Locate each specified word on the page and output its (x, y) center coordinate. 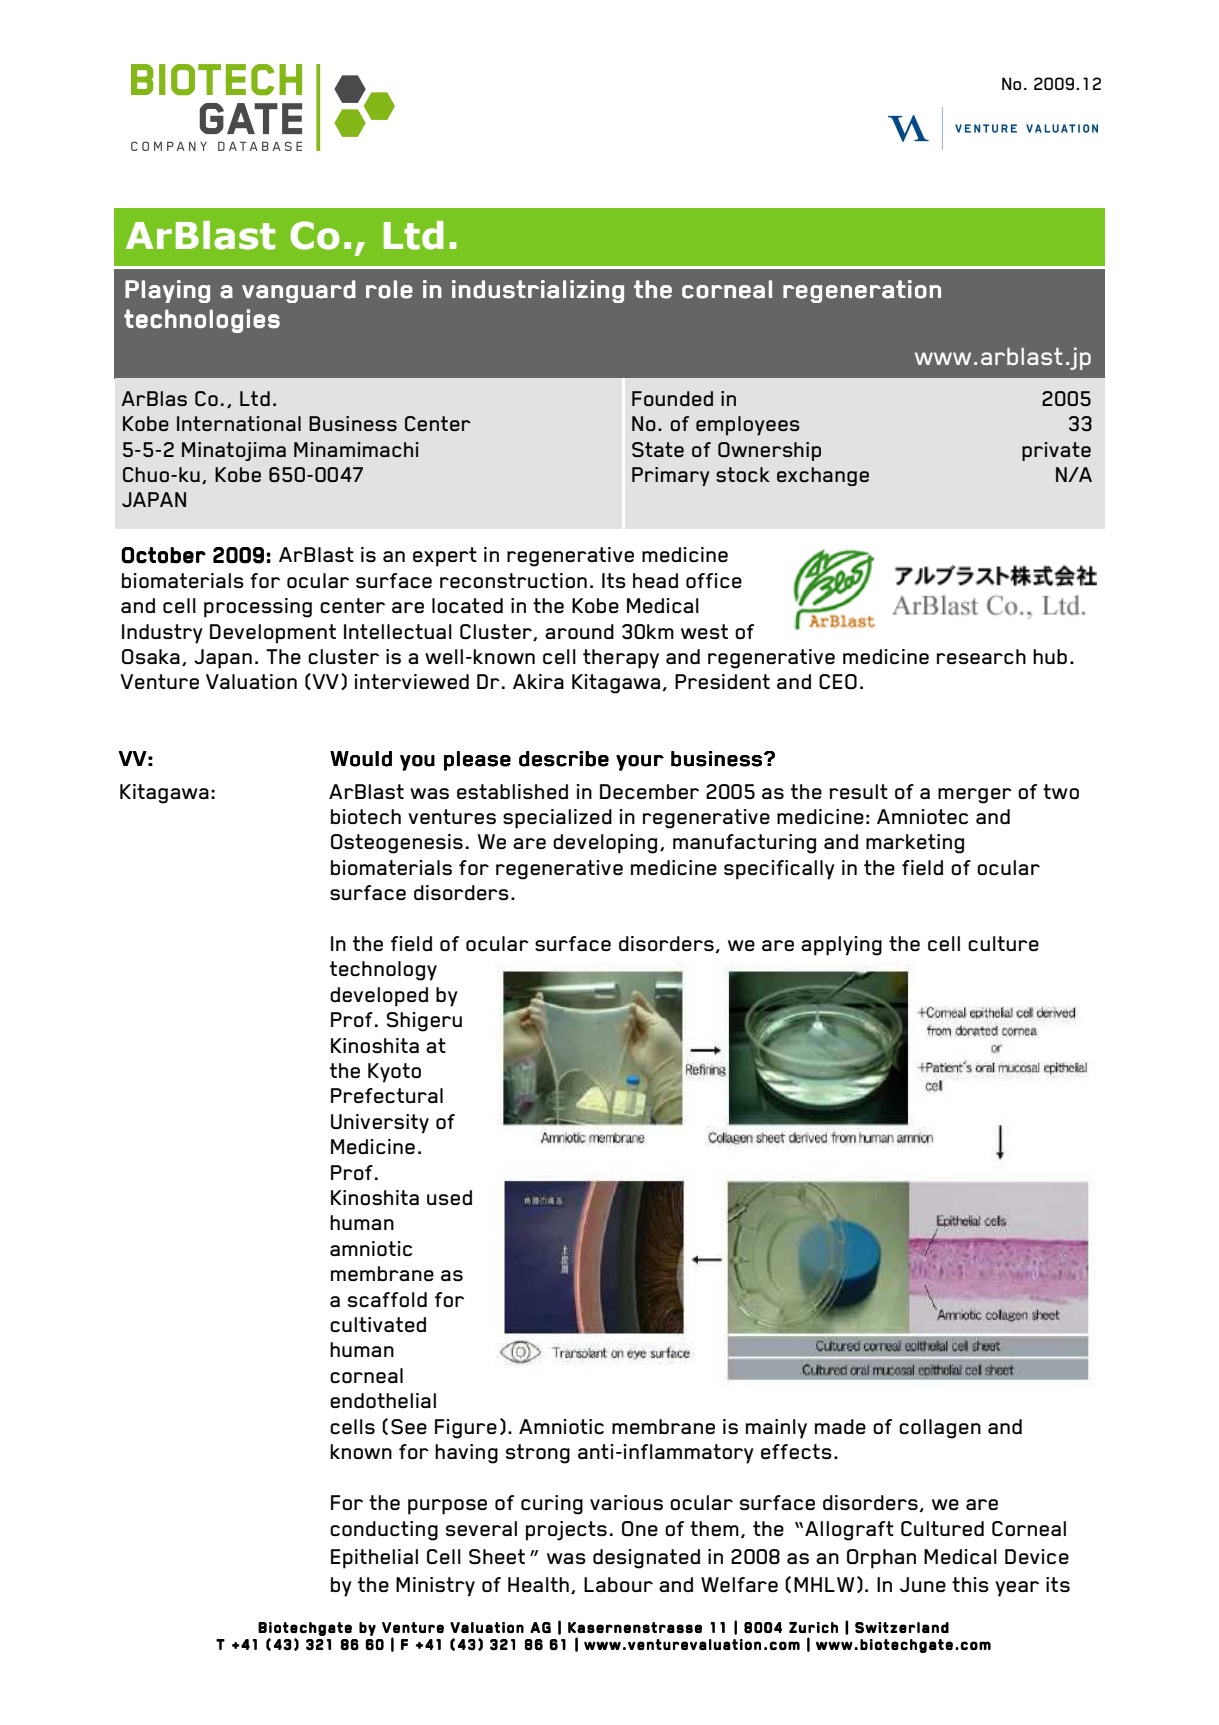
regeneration (862, 291)
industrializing (538, 291)
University (380, 1124)
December (649, 791)
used (449, 1197)
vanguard (299, 291)
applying (841, 946)
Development (273, 634)
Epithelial (374, 1559)
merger (975, 796)
